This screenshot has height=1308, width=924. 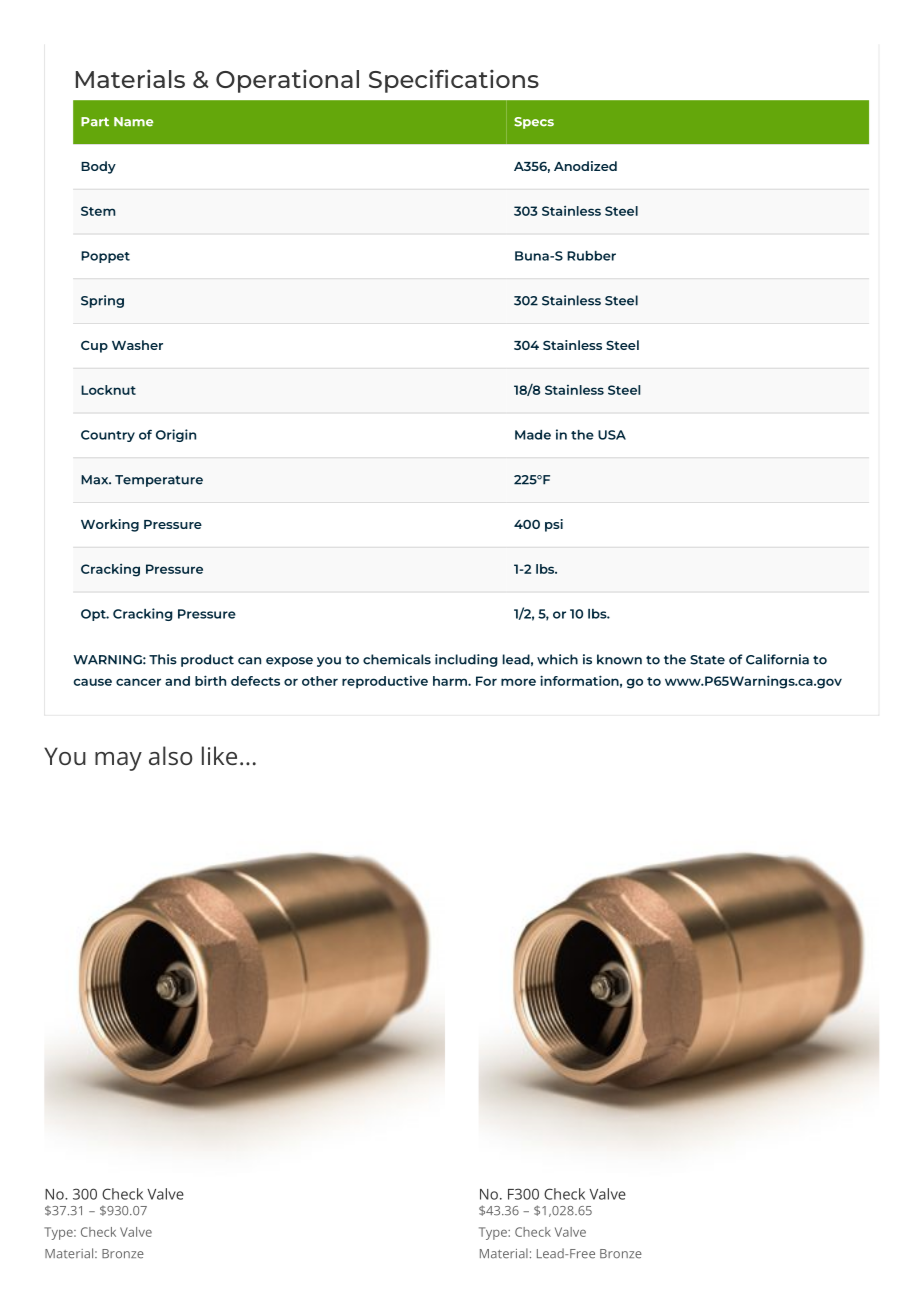 I want to click on Name, so click(x=133, y=122).
